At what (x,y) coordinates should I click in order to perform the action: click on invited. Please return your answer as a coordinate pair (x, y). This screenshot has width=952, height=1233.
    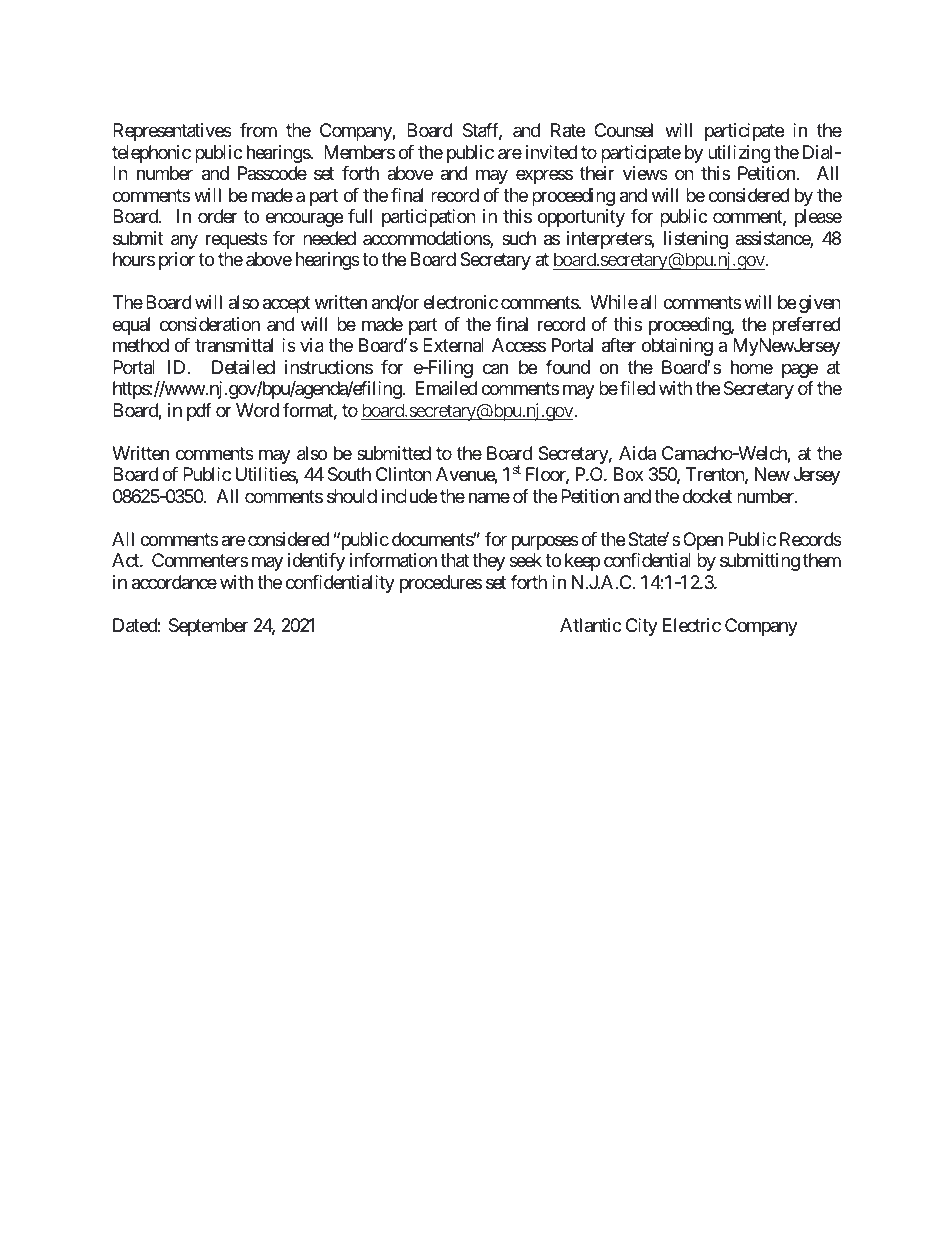
    Looking at the image, I should click on (551, 152).
